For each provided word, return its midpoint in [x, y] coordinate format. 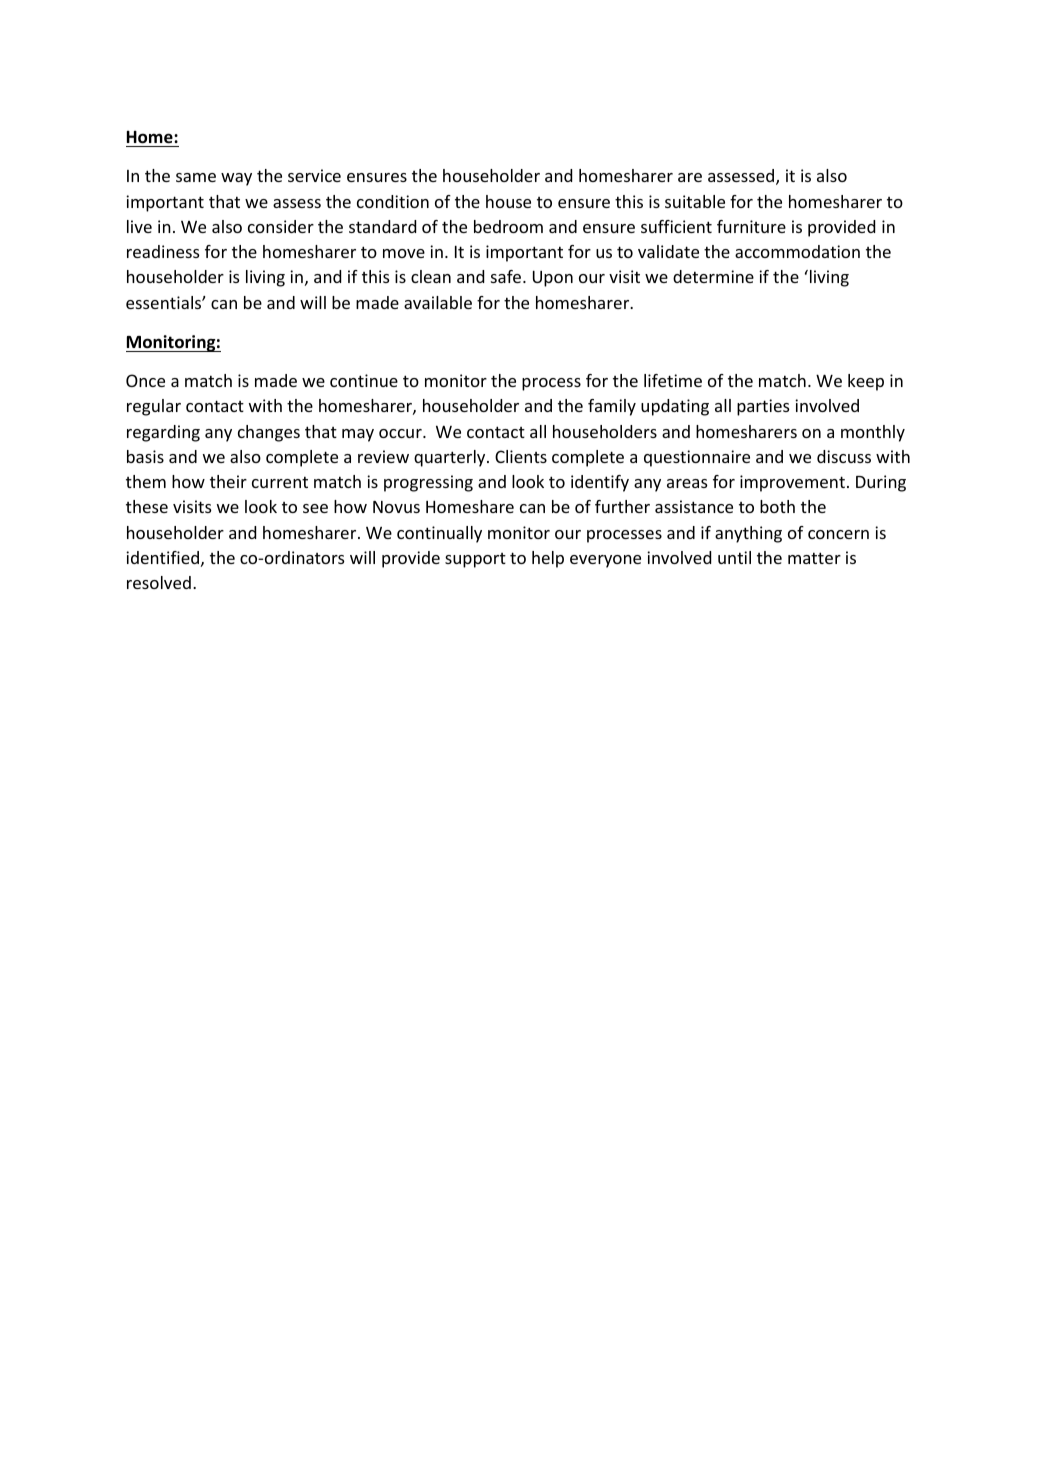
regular [154, 407]
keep [866, 382]
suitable [695, 201]
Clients [521, 456]
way [236, 179]
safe [507, 276]
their [228, 481]
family [612, 407]
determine [713, 276]
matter [814, 558]
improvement [792, 483]
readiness [163, 251]
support [475, 560]
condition [393, 201]
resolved [159, 582]
